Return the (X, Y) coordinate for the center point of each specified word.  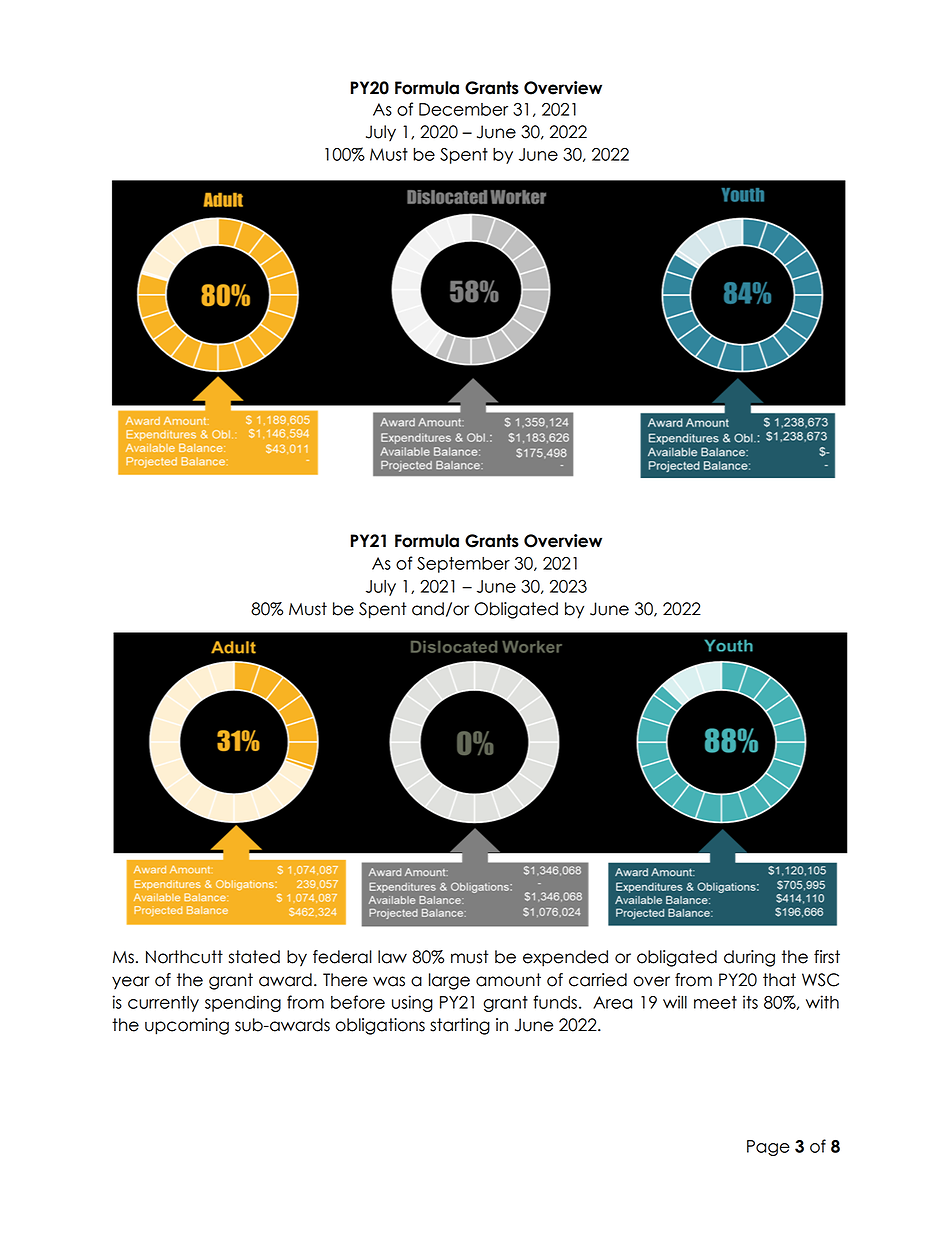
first (827, 957)
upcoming (187, 1026)
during (749, 958)
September (463, 565)
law (392, 957)
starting (460, 1026)
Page (768, 1148)
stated (254, 957)
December (463, 109)
